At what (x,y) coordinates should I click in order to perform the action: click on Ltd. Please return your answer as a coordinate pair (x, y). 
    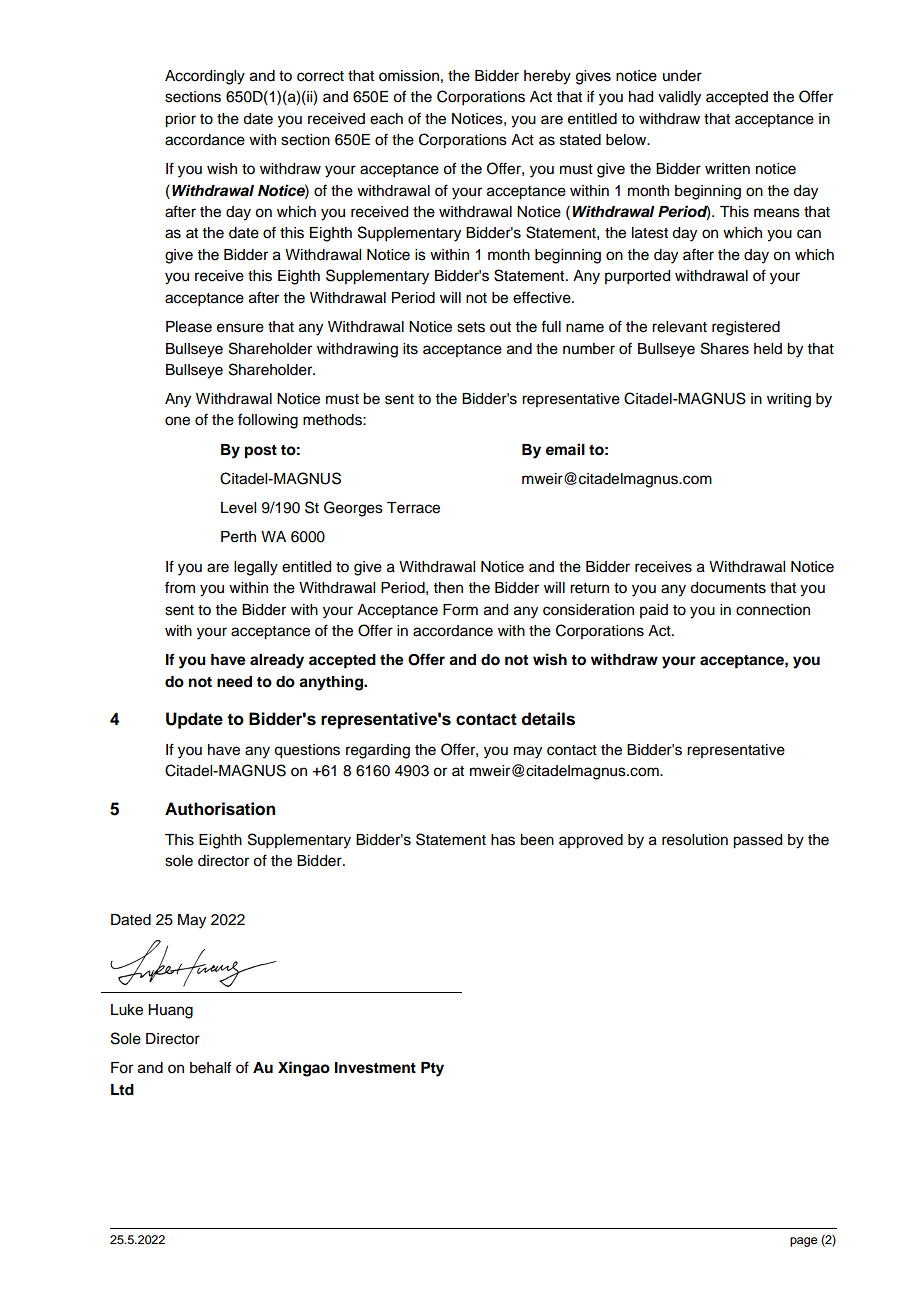
    Looking at the image, I should click on (122, 1089).
